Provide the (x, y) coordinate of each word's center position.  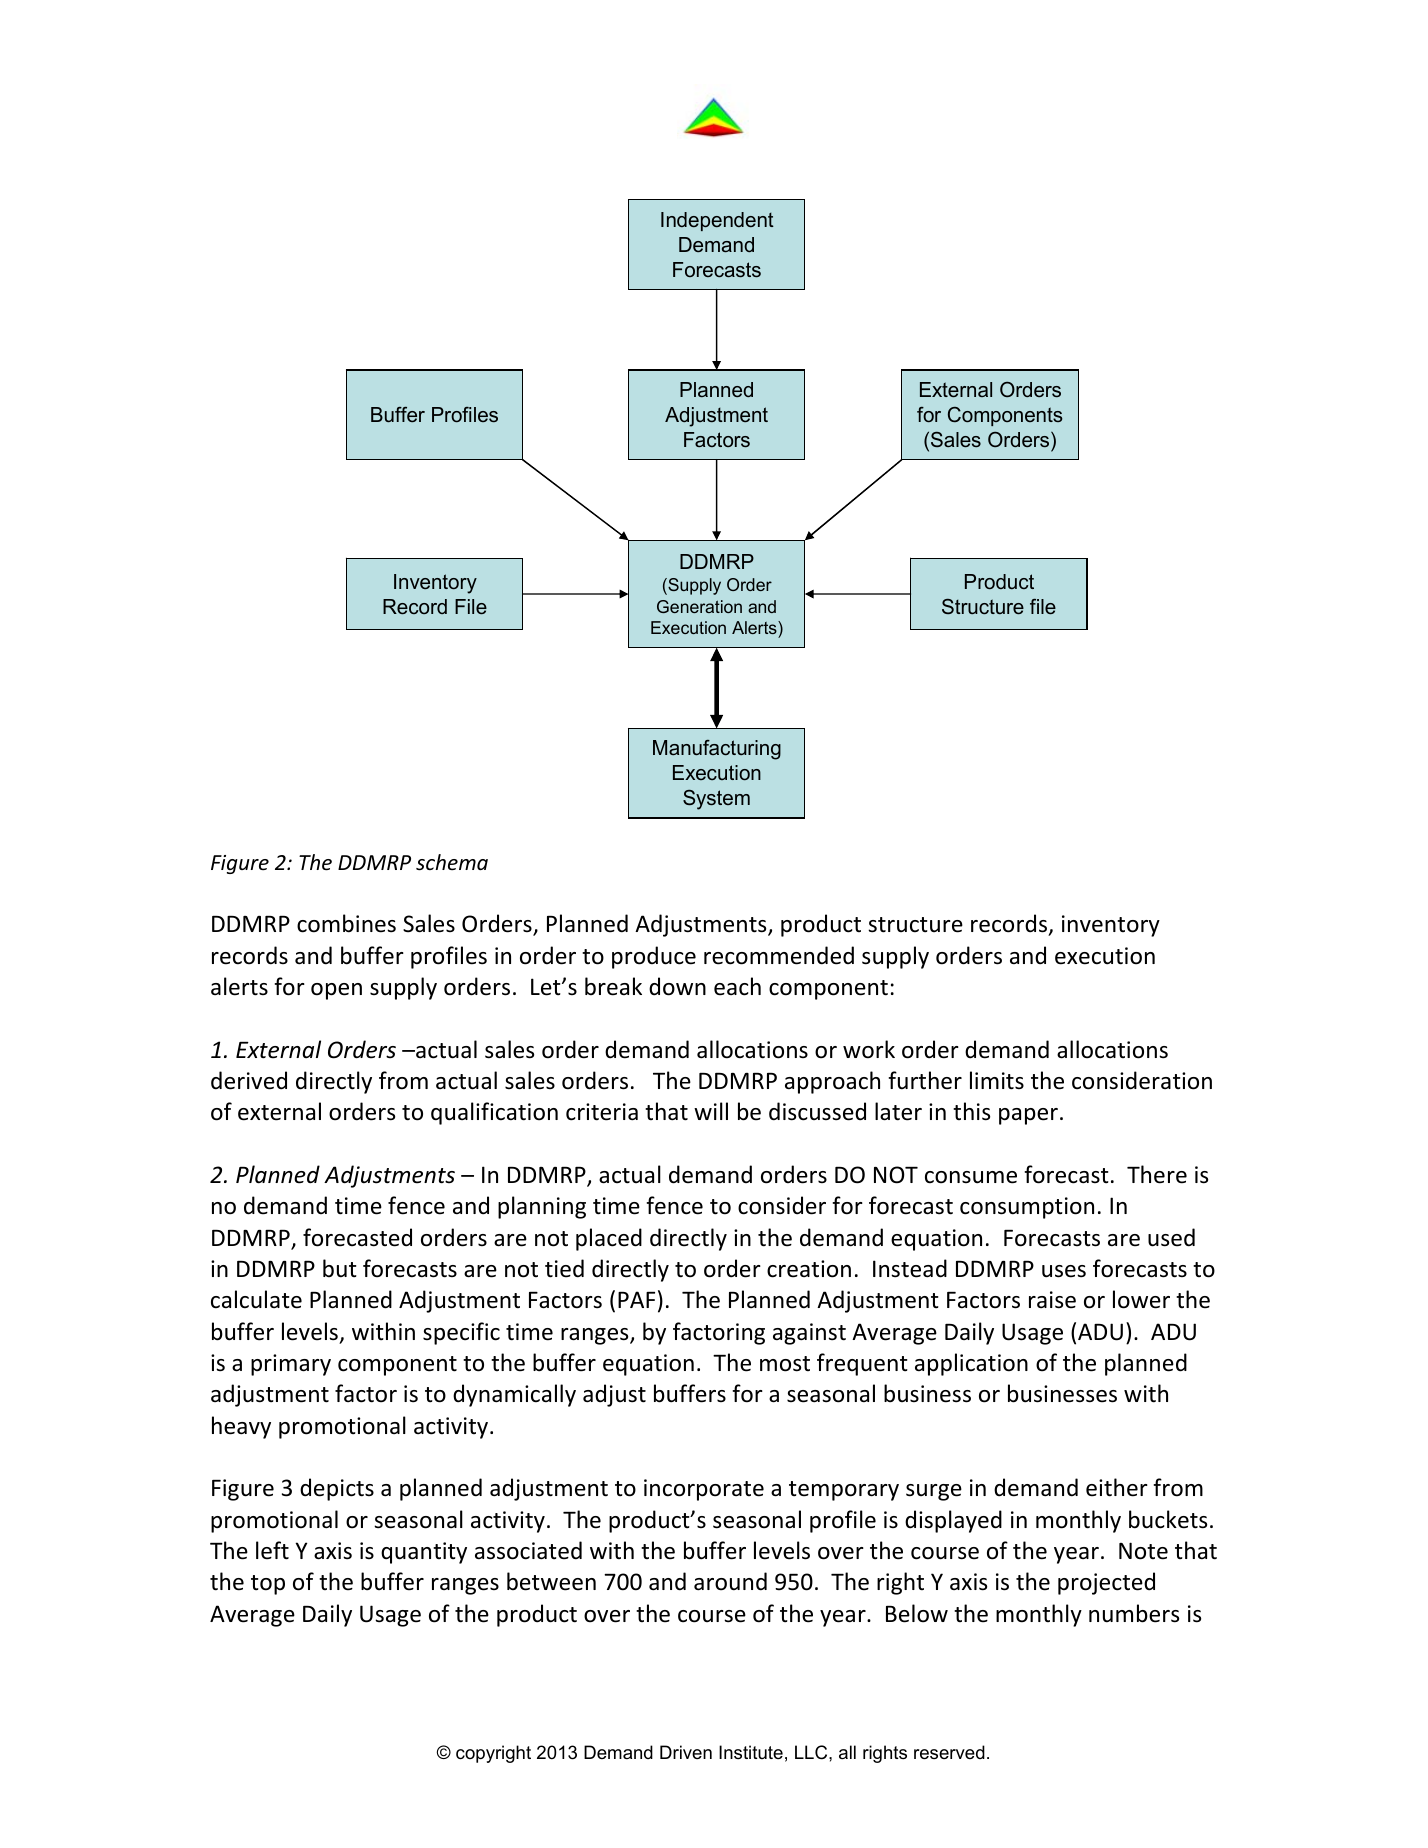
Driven (686, 1752)
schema (452, 862)
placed (609, 1239)
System (716, 800)
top (268, 1585)
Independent (717, 221)
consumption (1027, 1208)
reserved (949, 1752)
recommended (779, 955)
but (340, 1268)
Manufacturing (717, 750)
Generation (699, 606)
